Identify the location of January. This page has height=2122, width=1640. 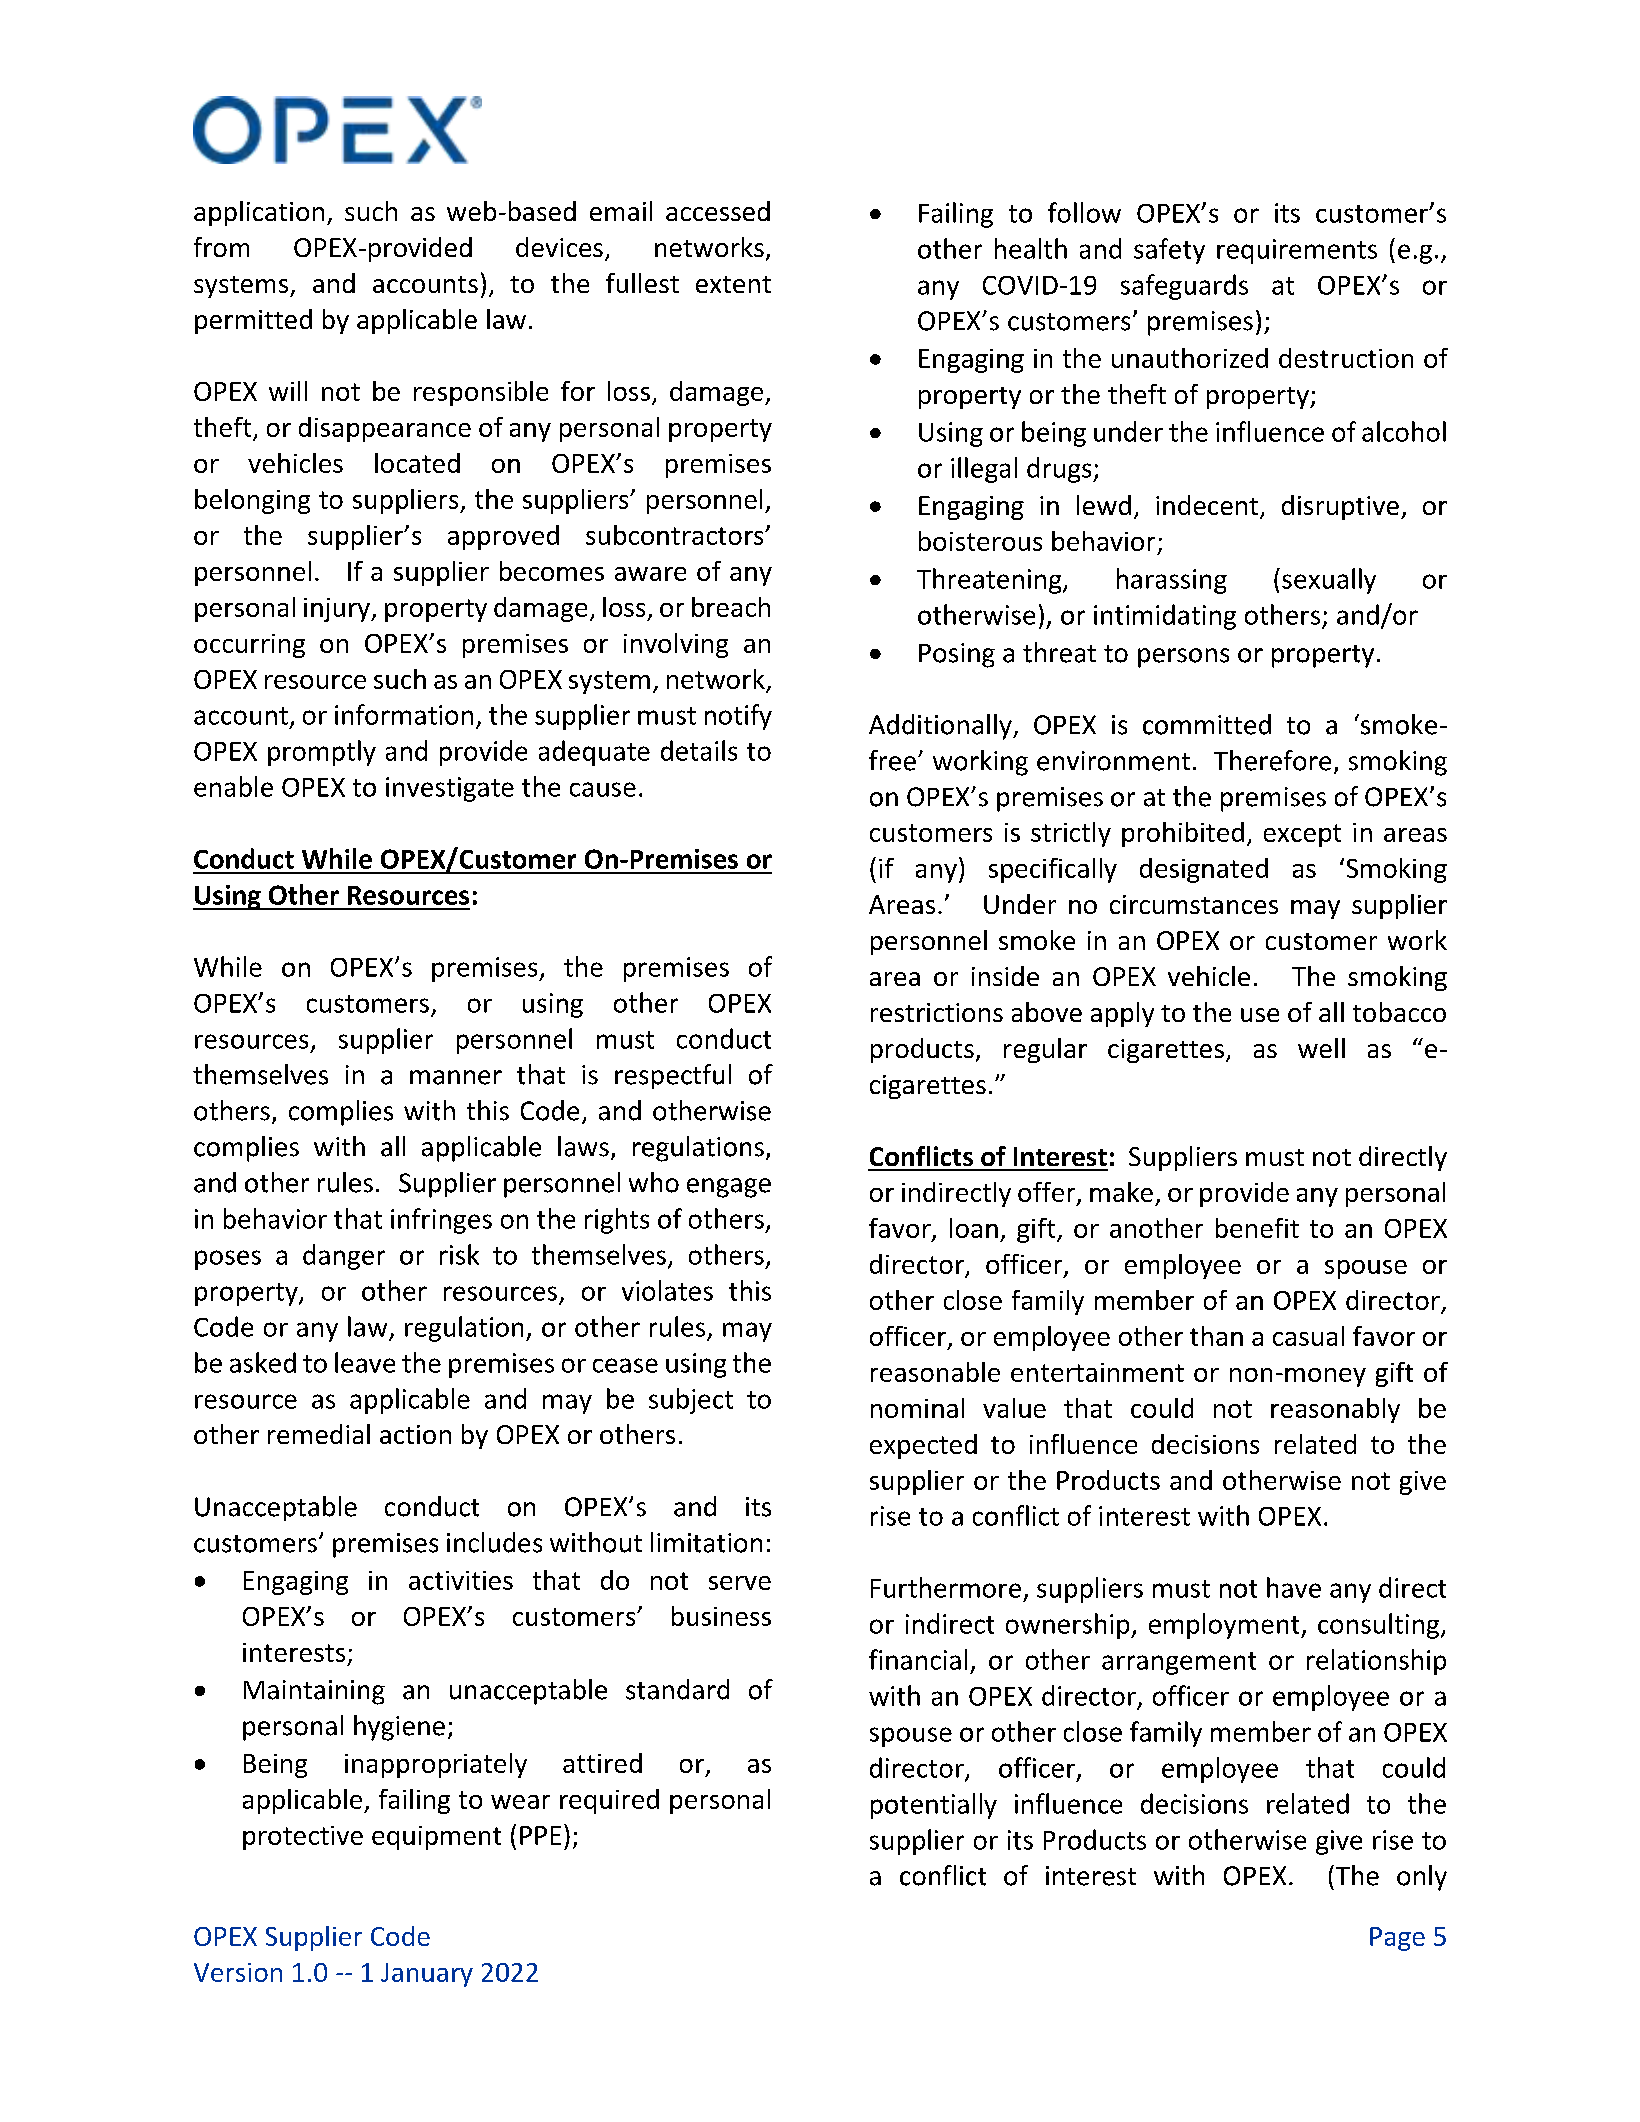
(427, 1975).
